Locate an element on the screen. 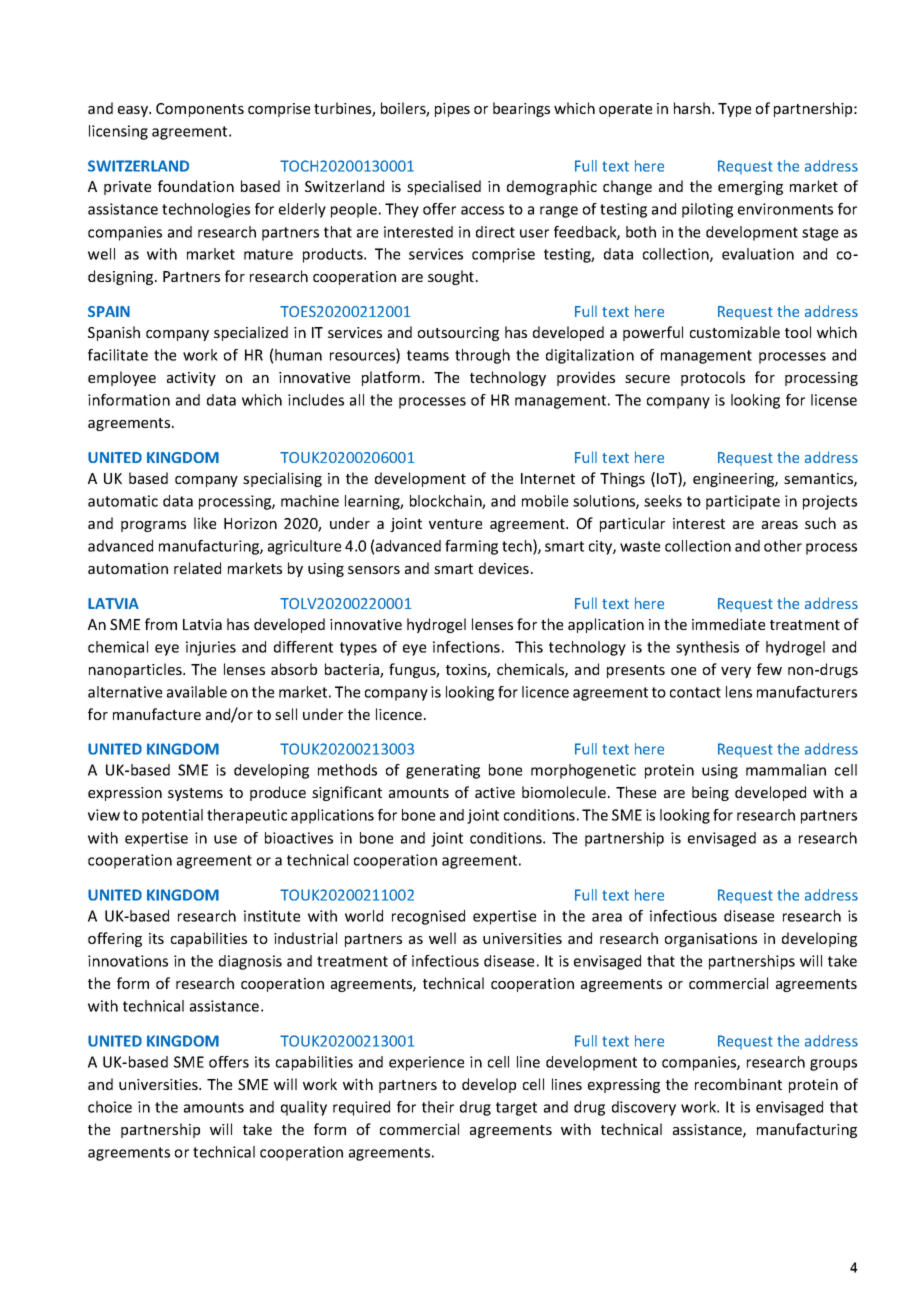  harsh is located at coordinates (693, 108).
